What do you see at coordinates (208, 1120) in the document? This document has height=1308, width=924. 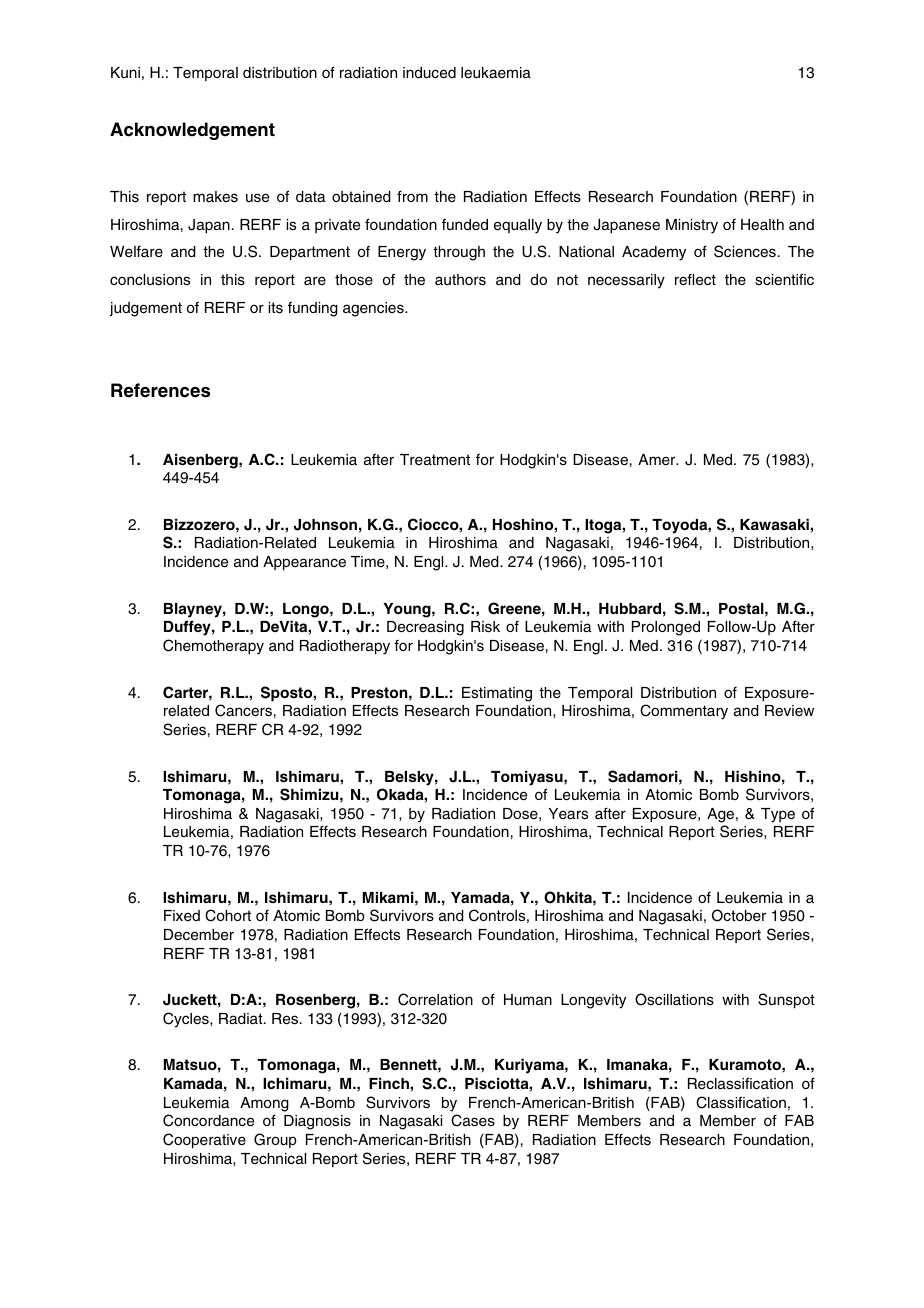 I see `Concordance` at bounding box center [208, 1120].
